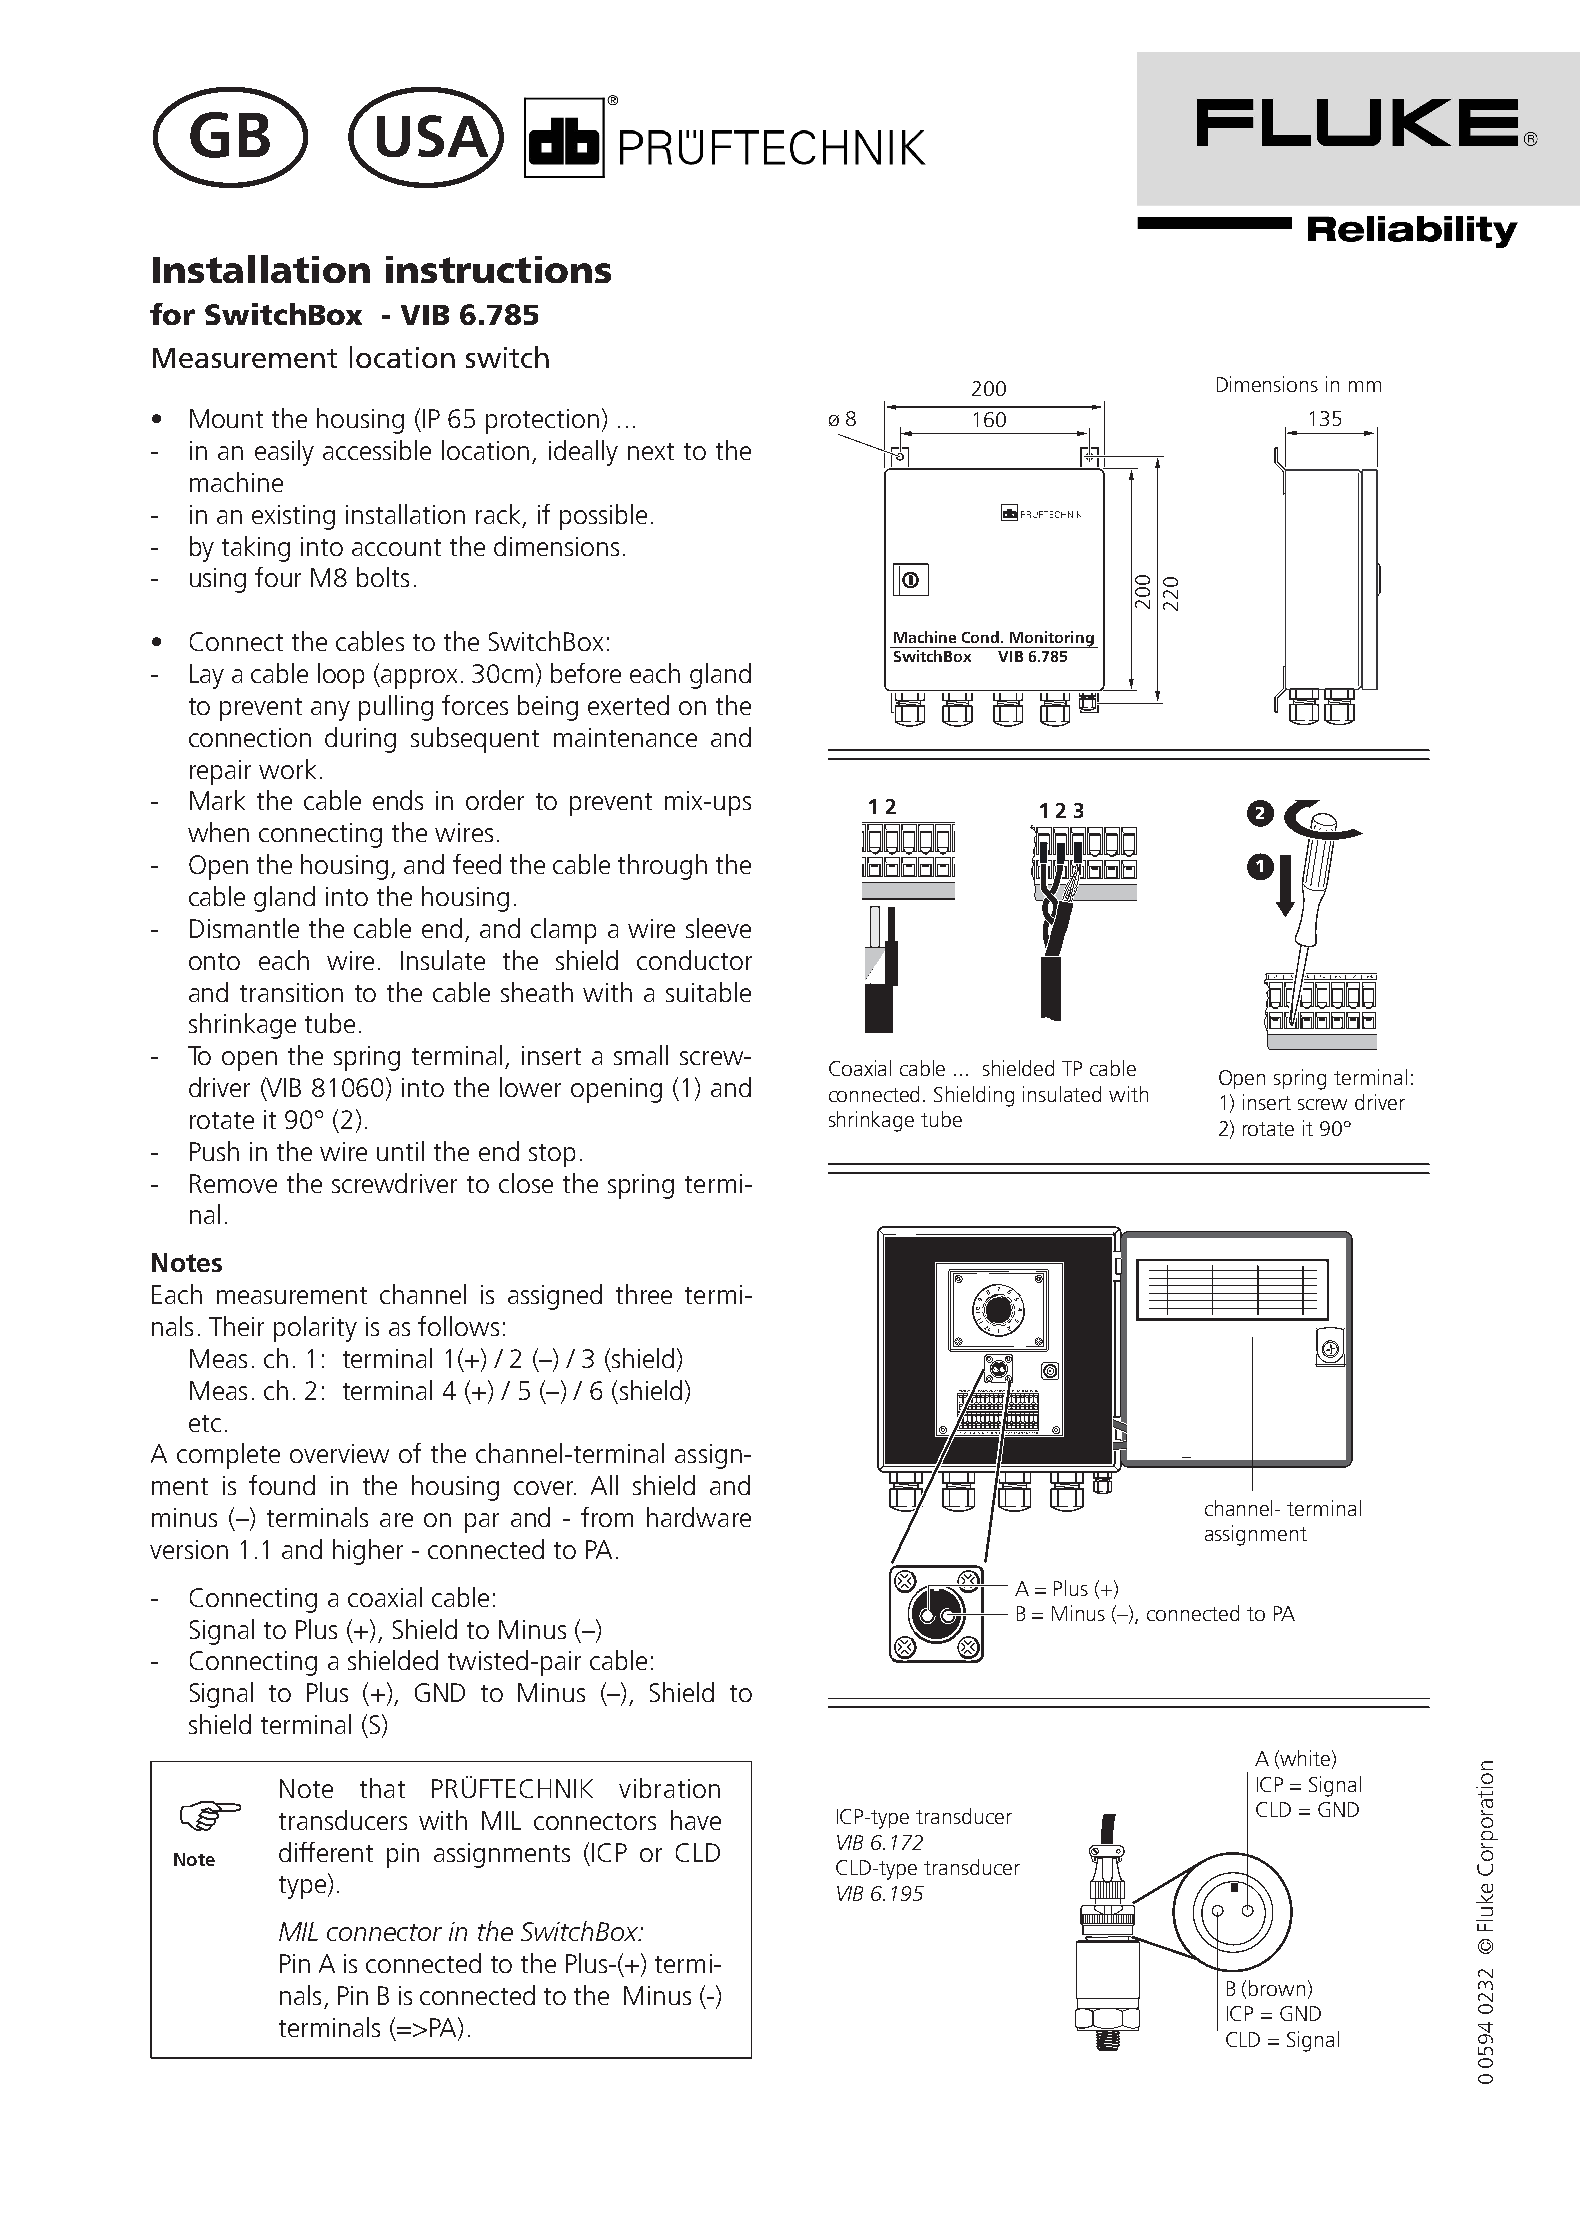  Describe the element at coordinates (498, 269) in the page. I see `instructions` at that location.
